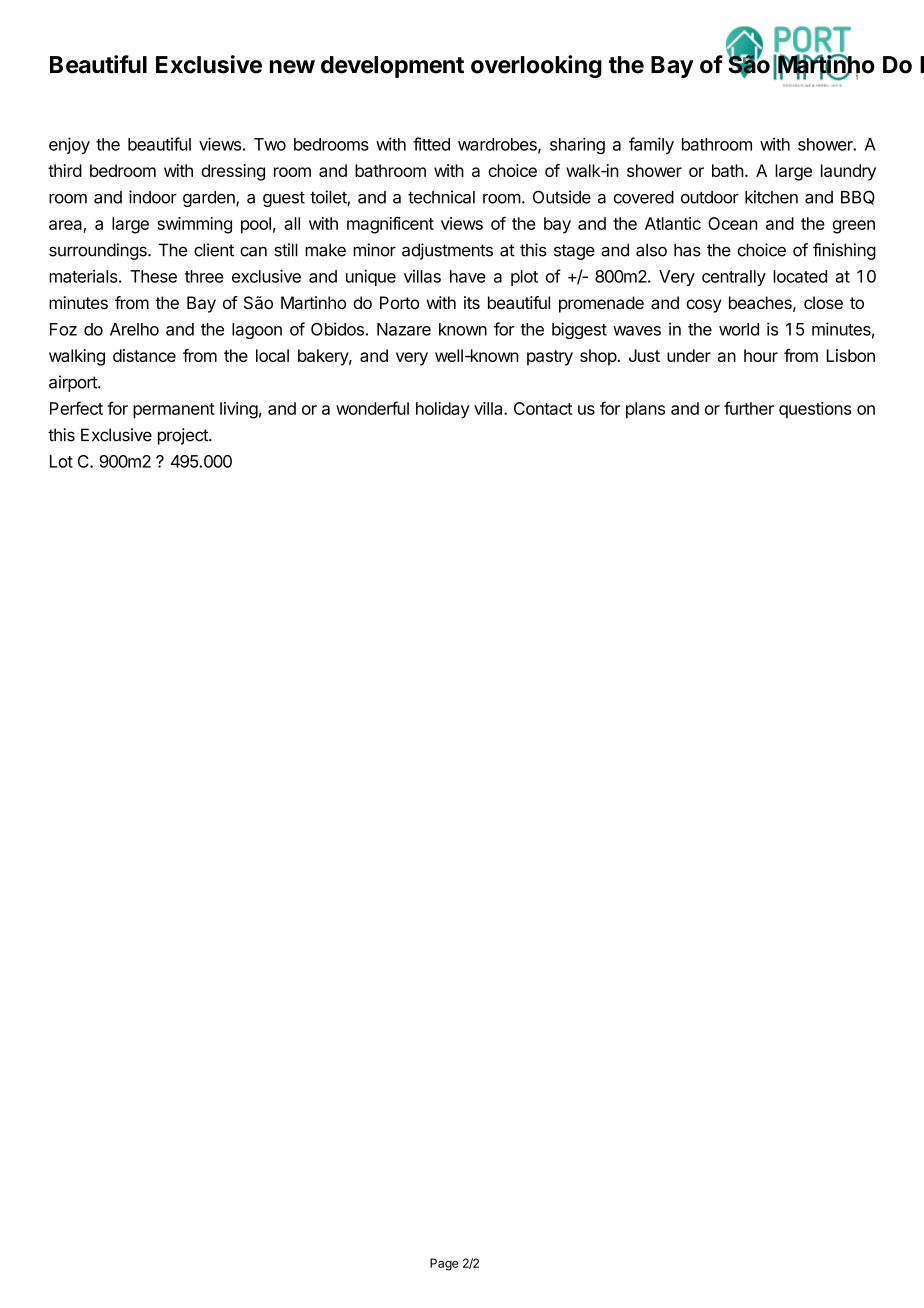 The width and height of the page is (924, 1308). Describe the element at coordinates (174, 410) in the page. I see `permanent` at that location.
